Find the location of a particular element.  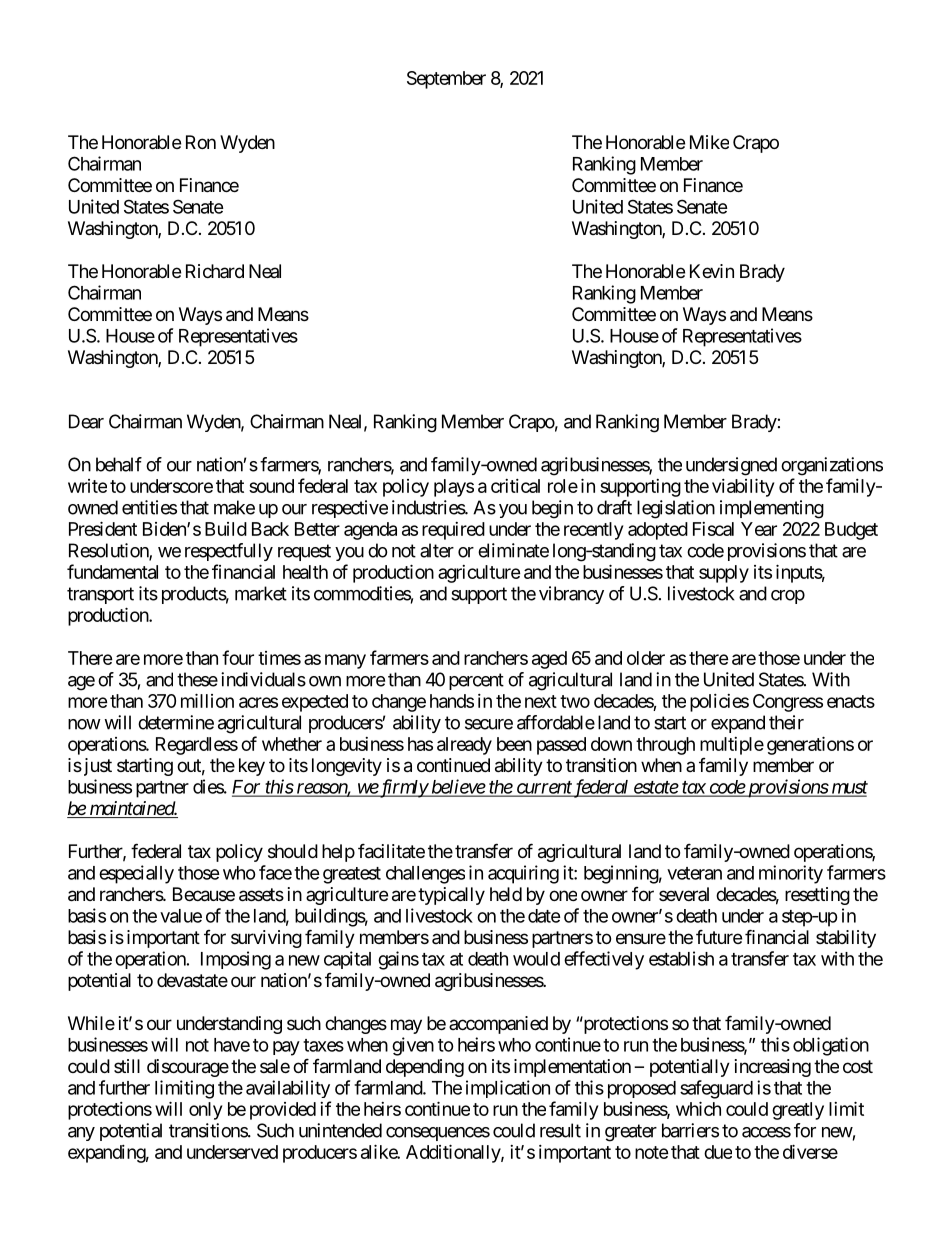

Ron is located at coordinates (201, 142).
